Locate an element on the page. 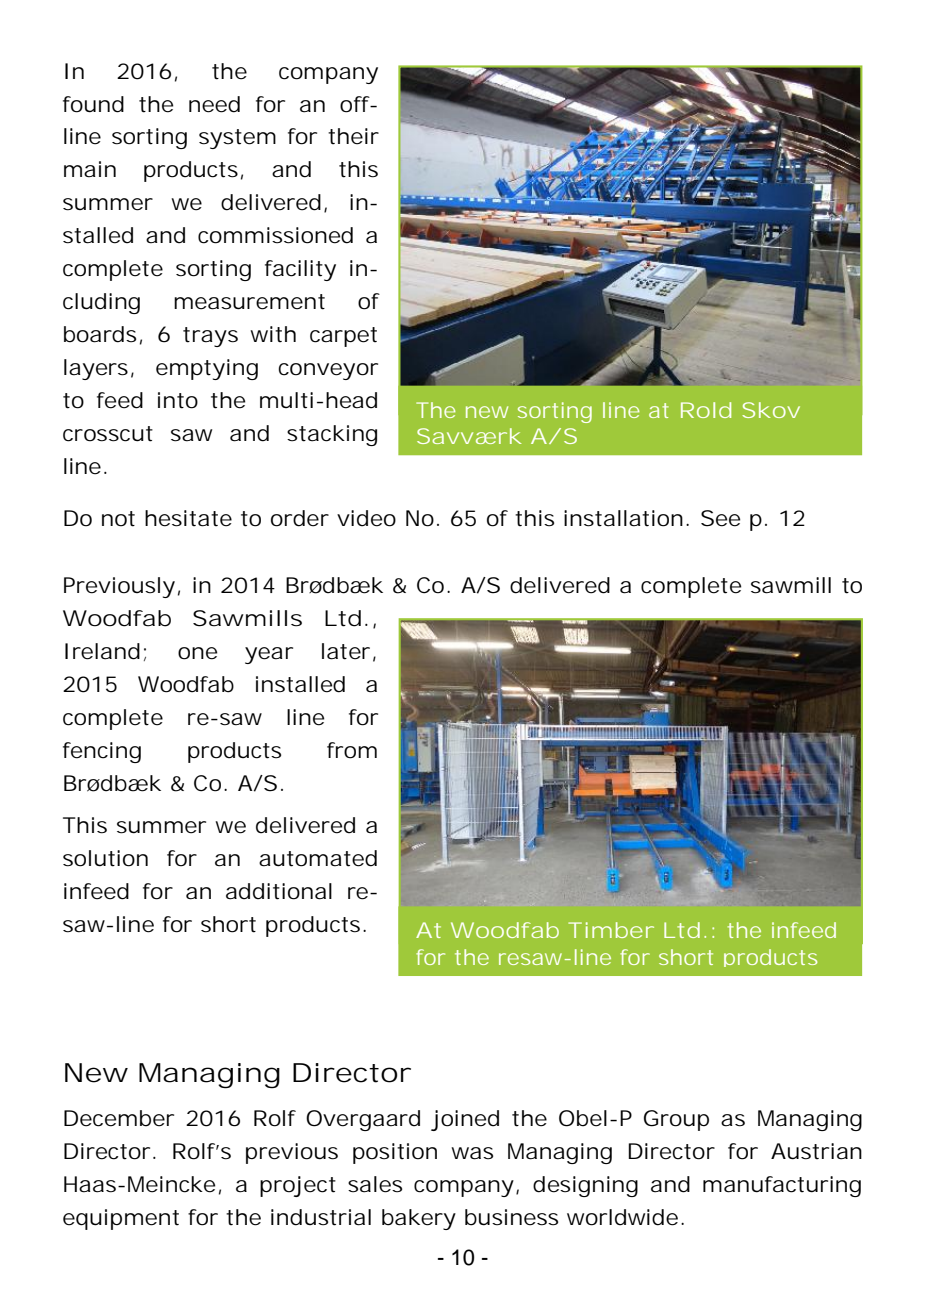 The height and width of the document is (1314, 926). later is located at coordinates (346, 651).
